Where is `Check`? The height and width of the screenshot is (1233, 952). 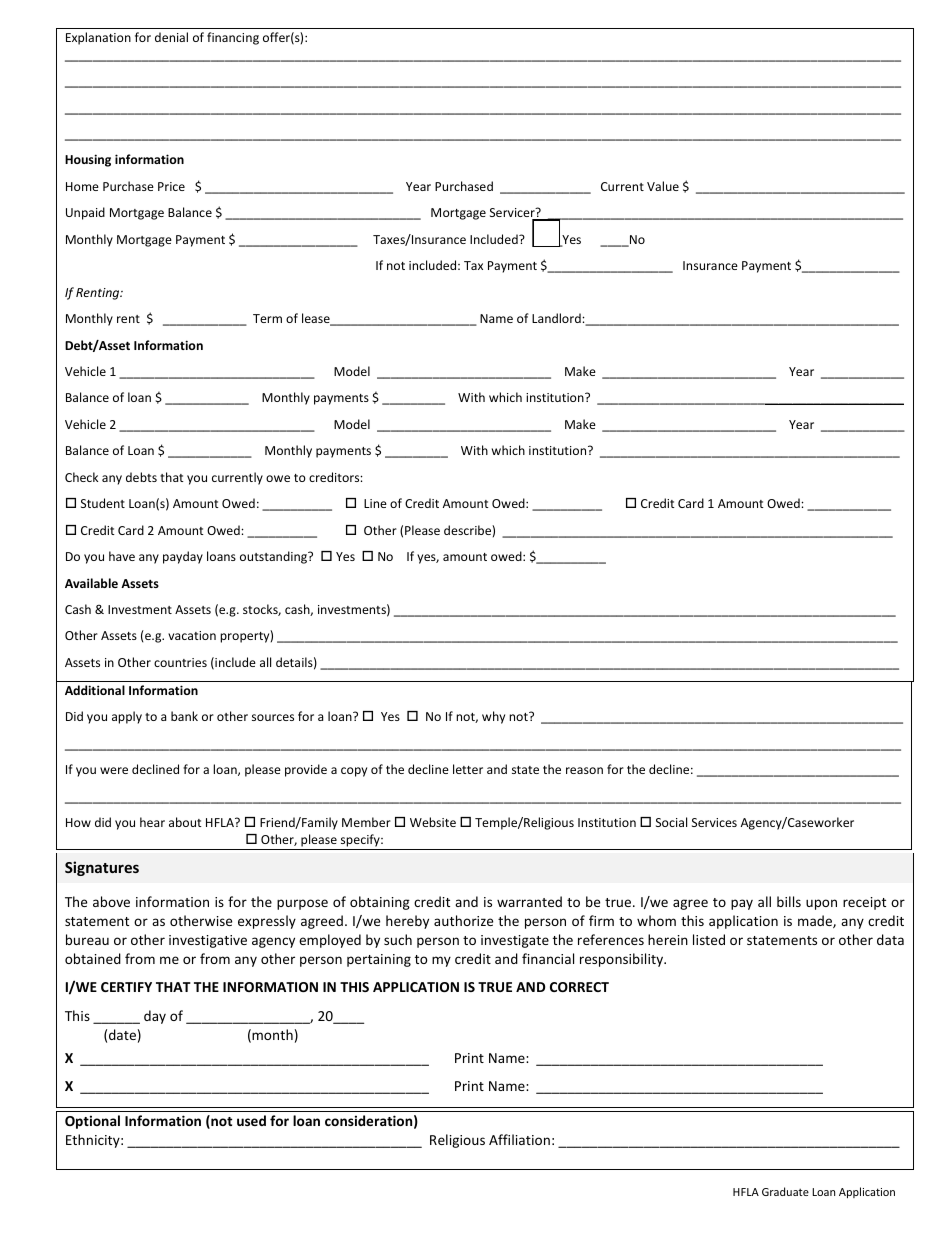 Check is located at coordinates (81, 477).
